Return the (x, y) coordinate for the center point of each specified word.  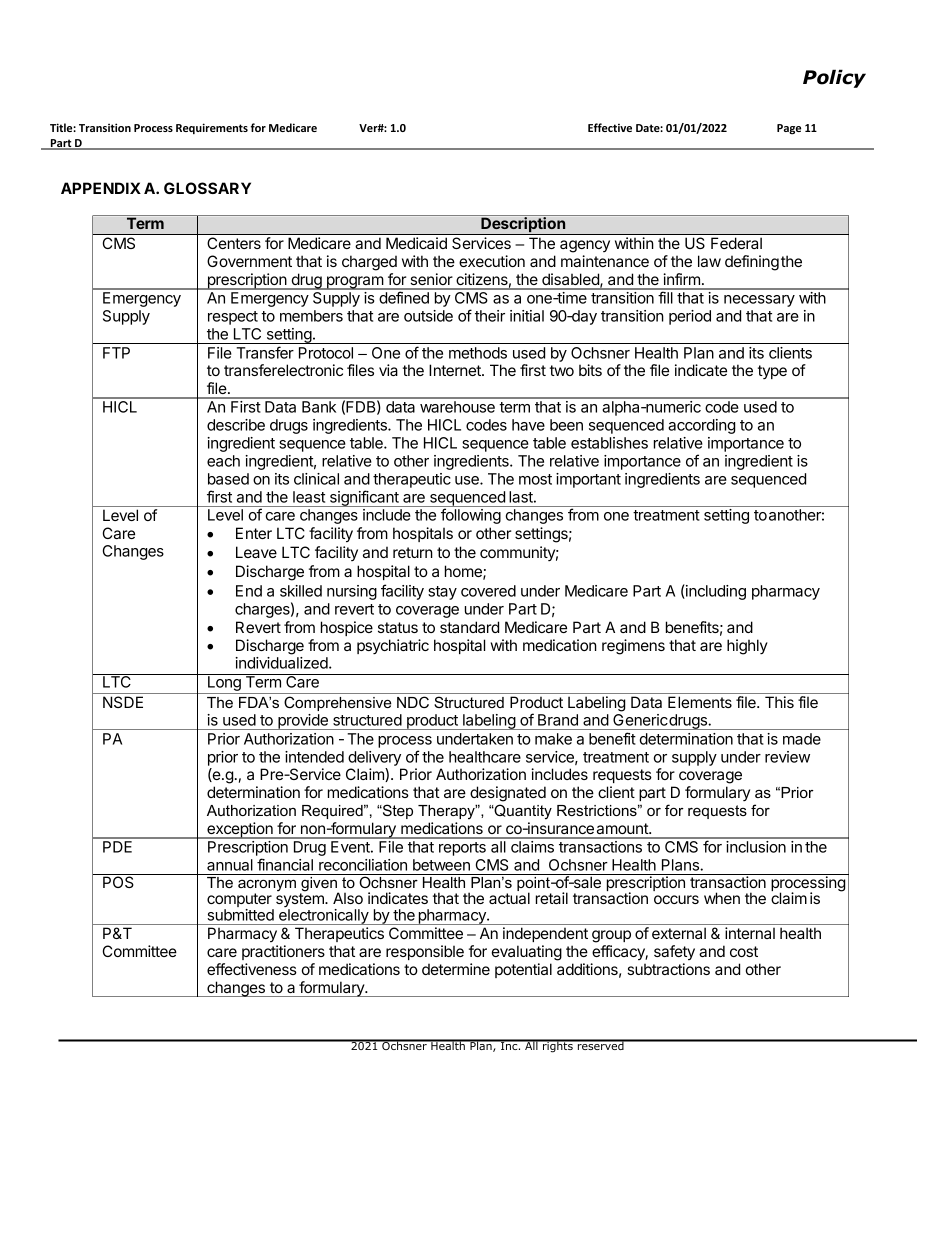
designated (508, 794)
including (715, 592)
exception (240, 830)
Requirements (212, 128)
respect (233, 318)
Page (789, 129)
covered (488, 591)
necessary (759, 301)
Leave (256, 552)
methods (478, 353)
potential (523, 970)
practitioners (283, 952)
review (787, 757)
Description (523, 226)
